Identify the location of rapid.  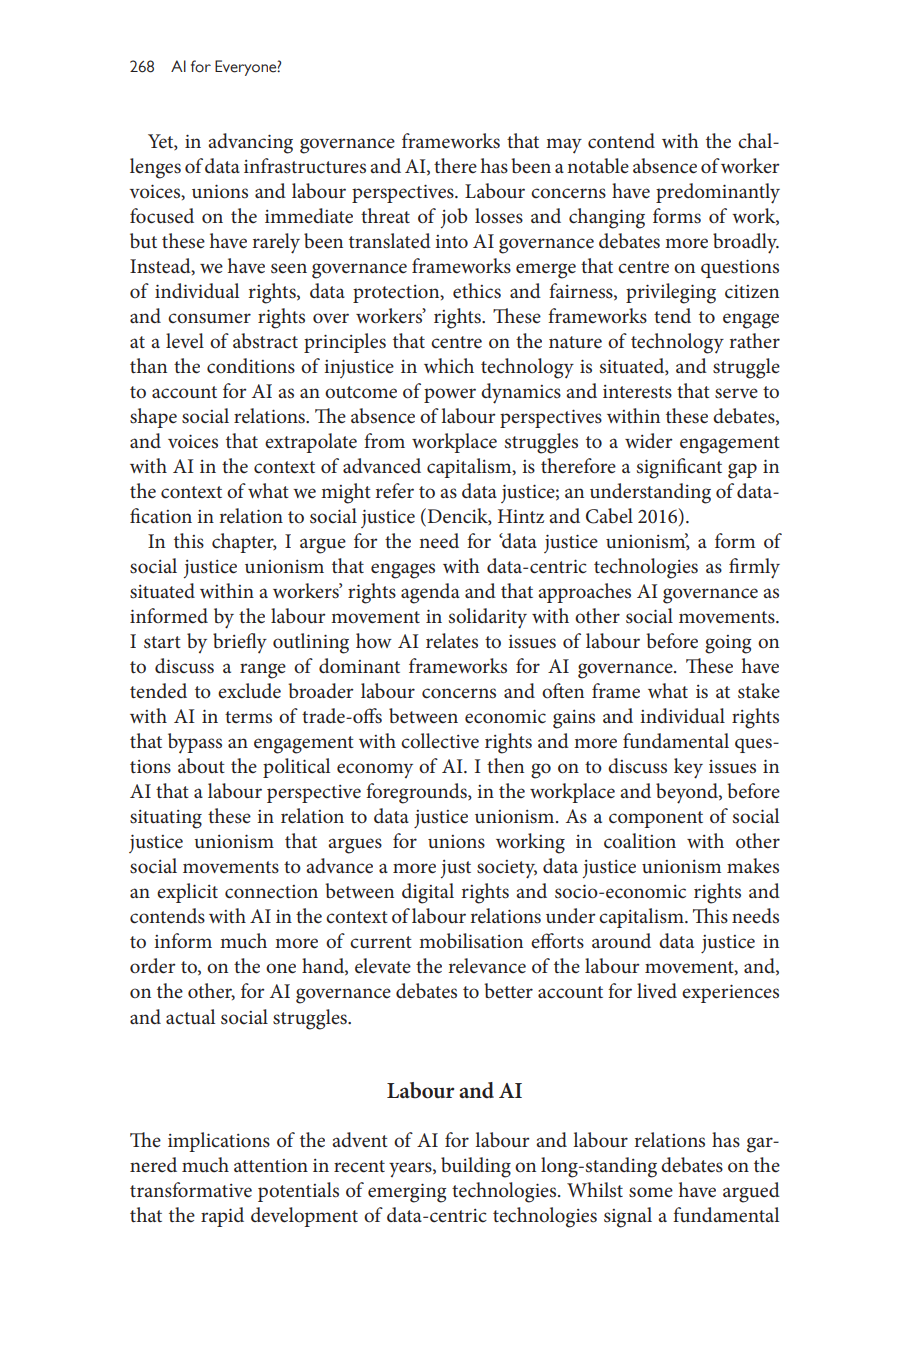
(222, 1217).
